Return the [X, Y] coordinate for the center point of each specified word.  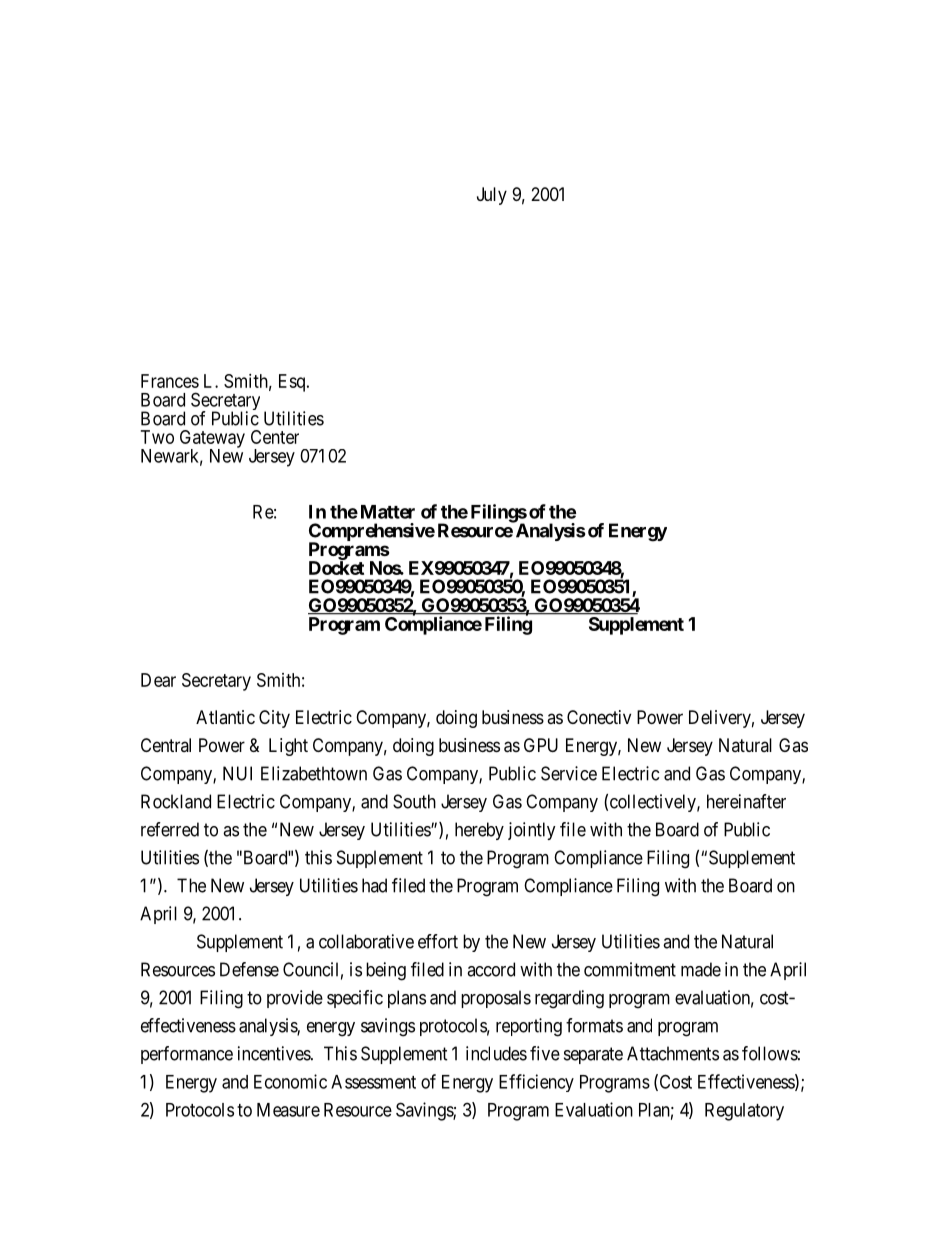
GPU [541, 745]
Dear [158, 680]
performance [187, 1055]
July [492, 196]
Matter [388, 512]
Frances [170, 381]
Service [569, 773]
